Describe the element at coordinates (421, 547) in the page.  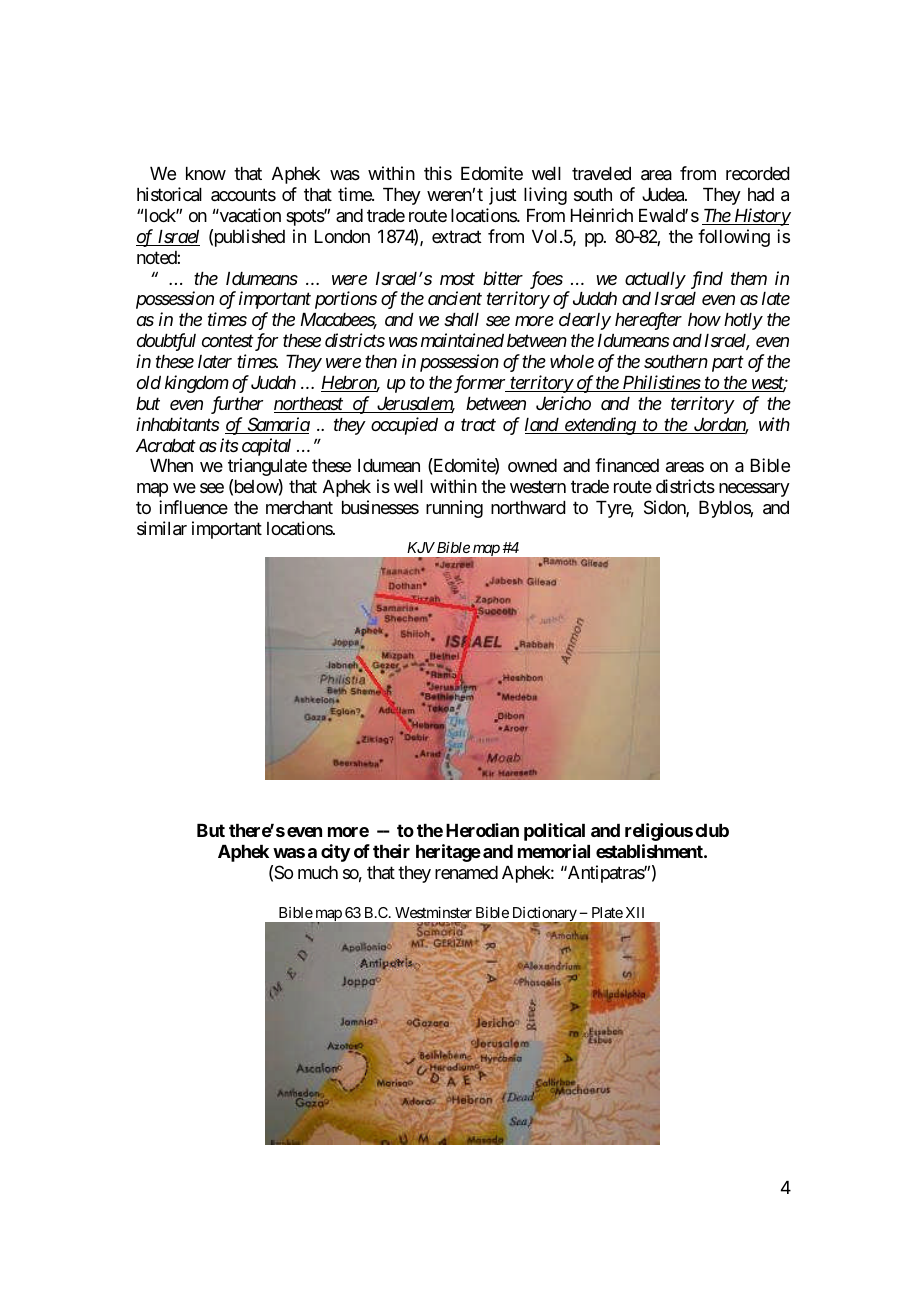
I see `KJV` at that location.
